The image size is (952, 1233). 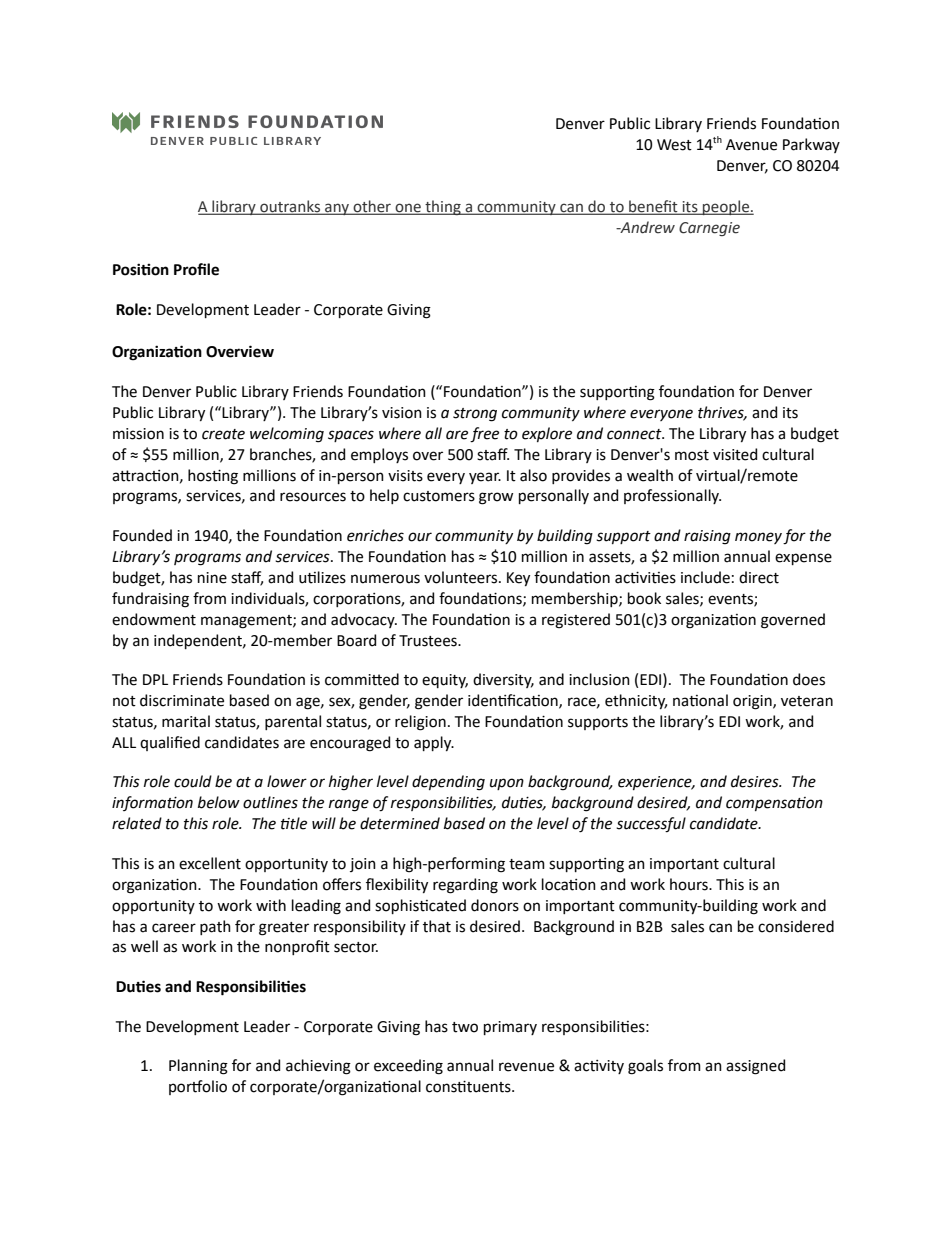 What do you see at coordinates (290, 207) in the screenshot?
I see `outranks` at bounding box center [290, 207].
